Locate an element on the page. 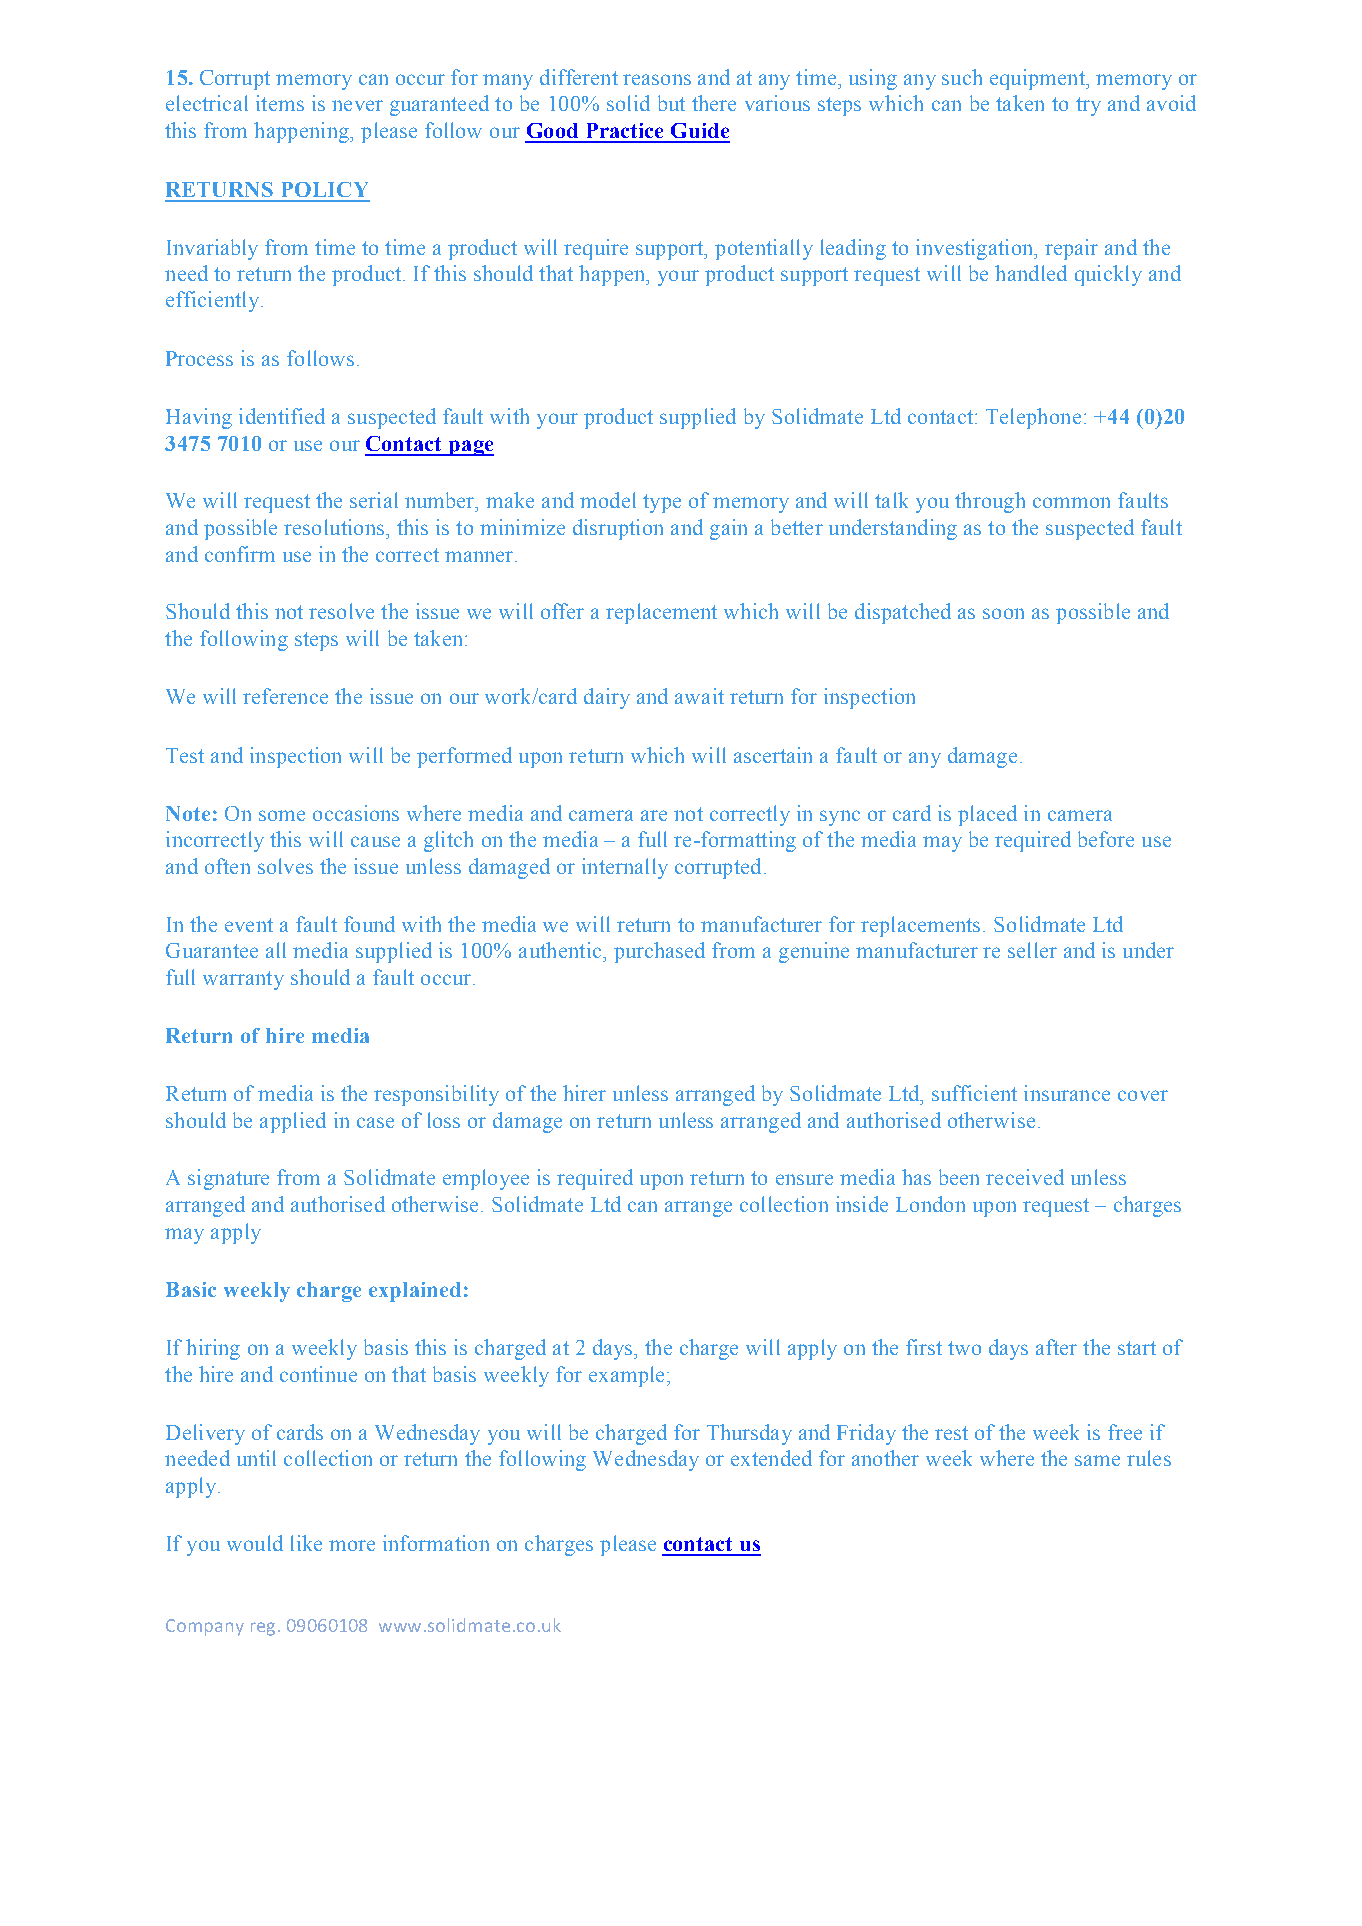 Image resolution: width=1362 pixels, height=1926 pixels. try is located at coordinates (1088, 106).
